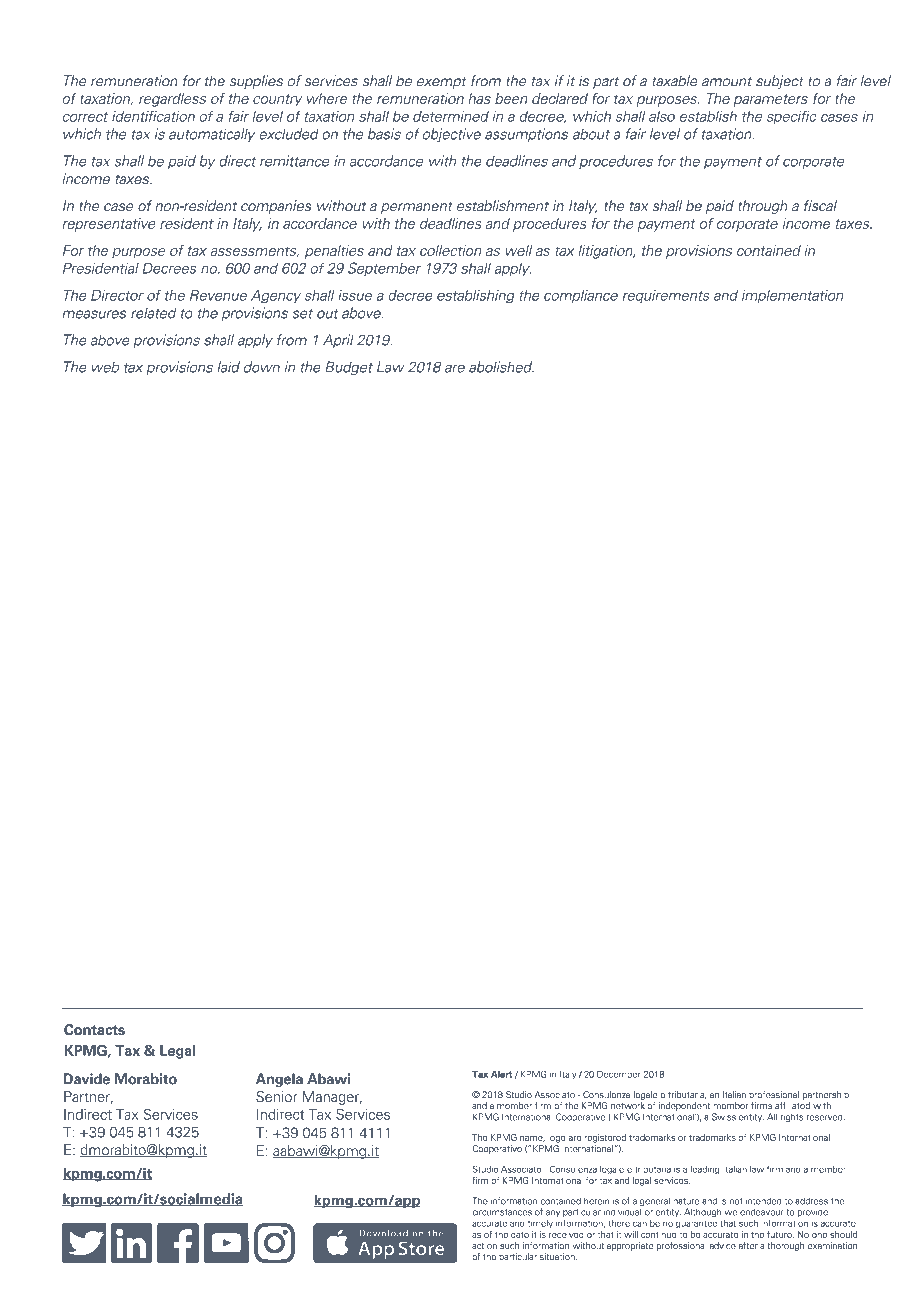  Describe the element at coordinates (229, 367) in the image. I see `laid` at that location.
